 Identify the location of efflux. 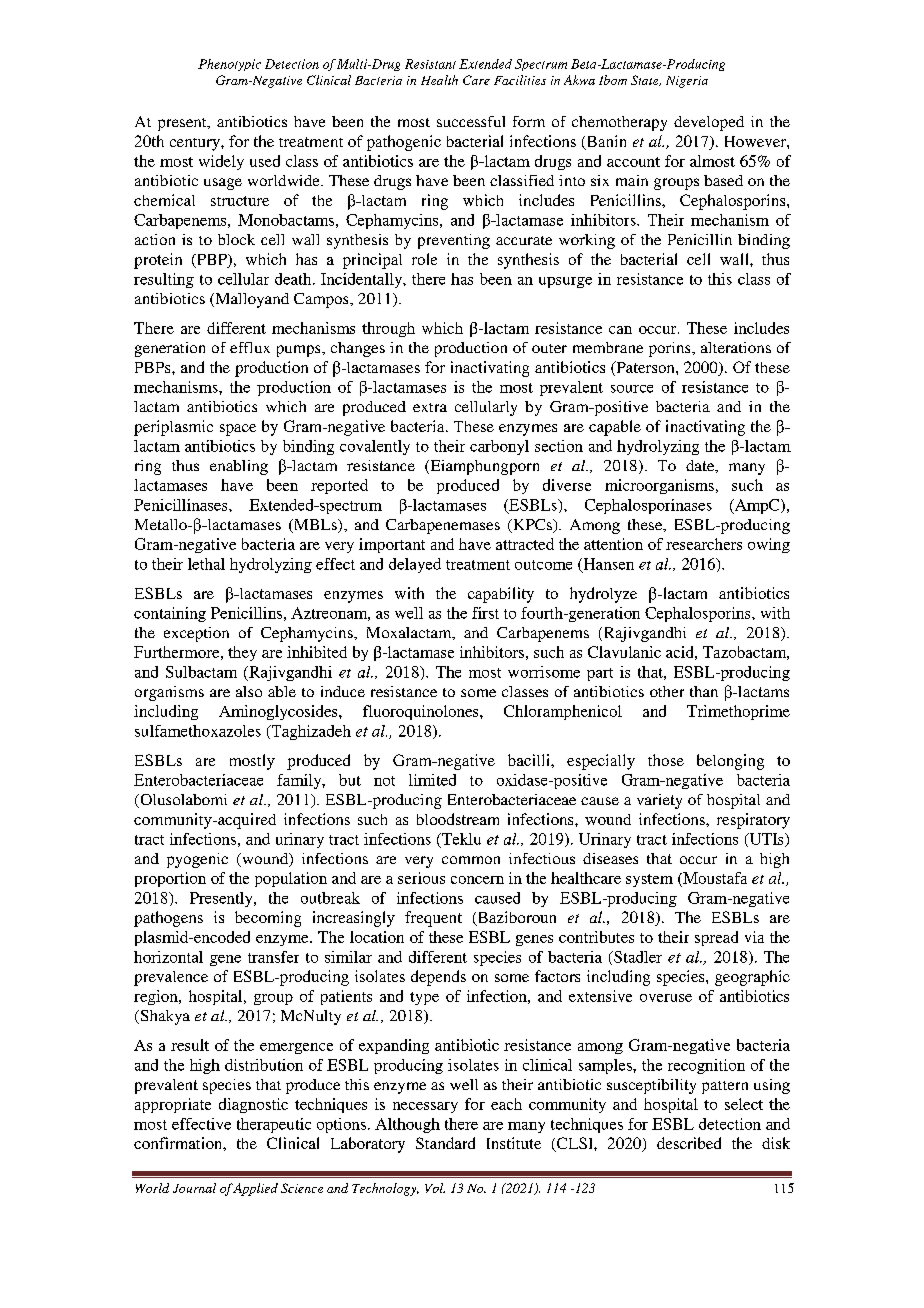
(250, 347).
